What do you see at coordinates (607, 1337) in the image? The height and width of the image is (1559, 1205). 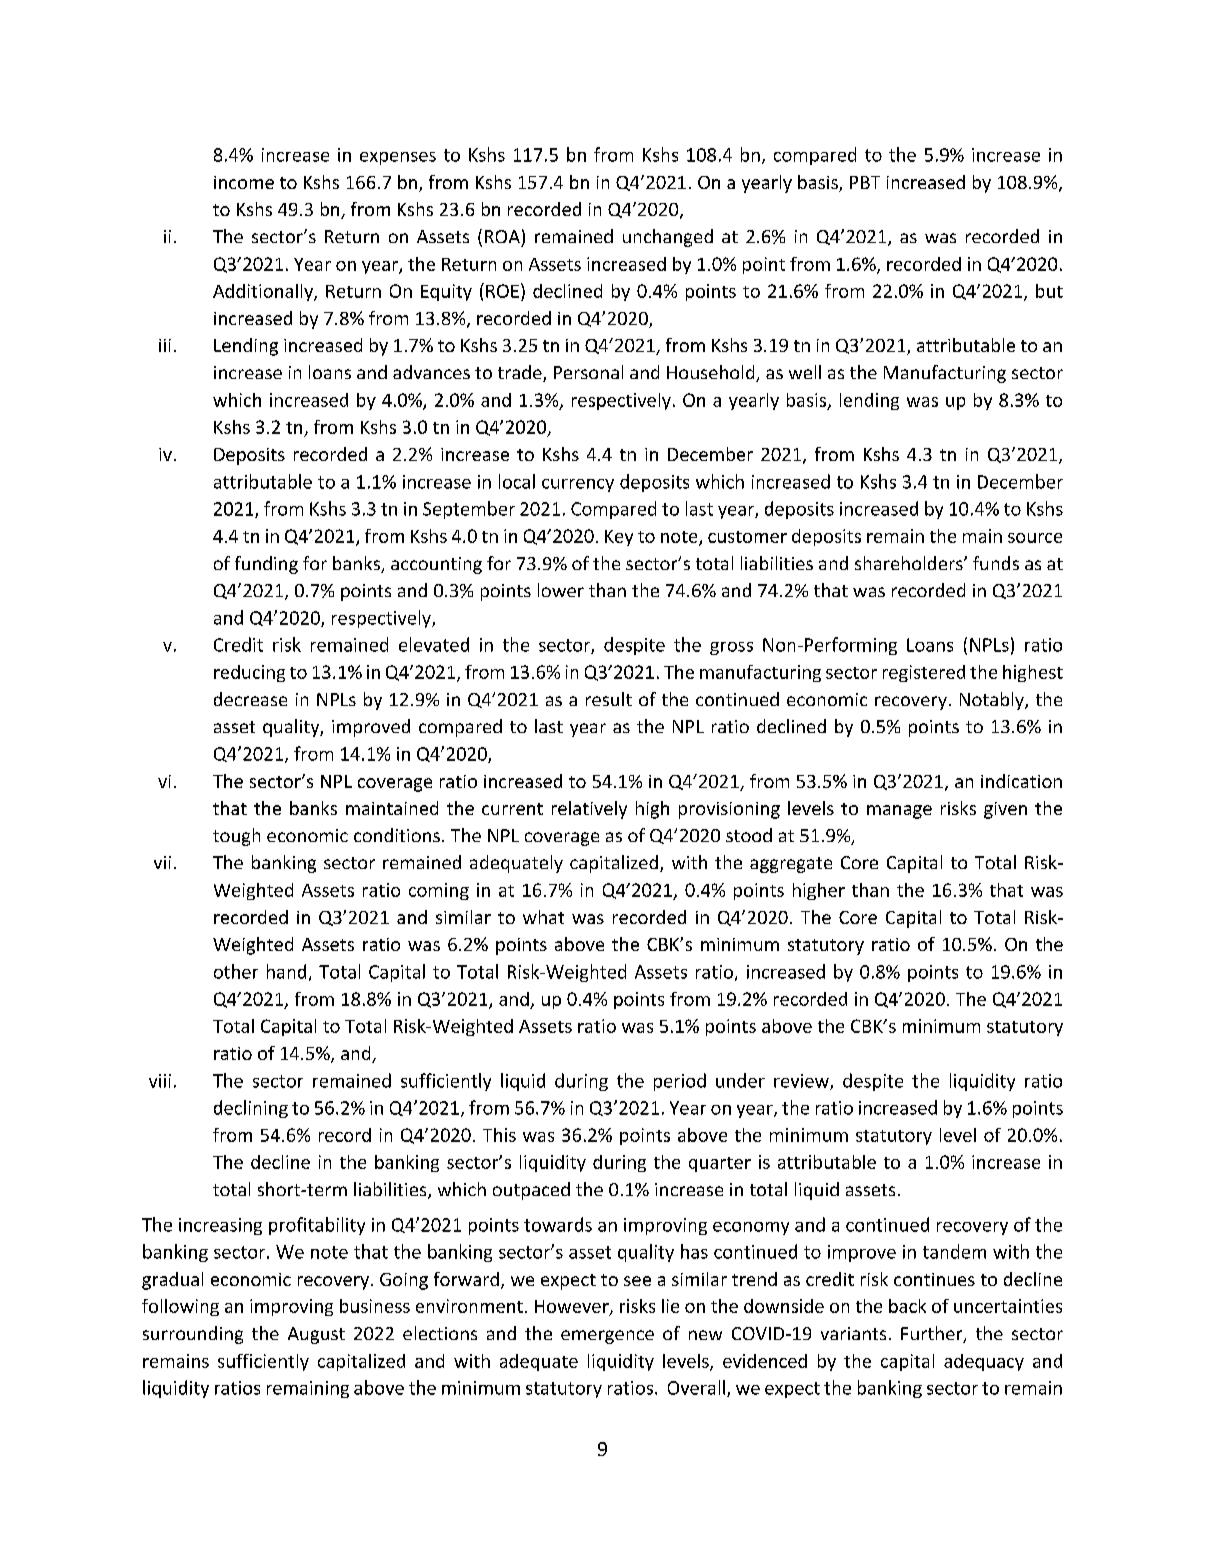 I see `emergence` at bounding box center [607, 1337].
